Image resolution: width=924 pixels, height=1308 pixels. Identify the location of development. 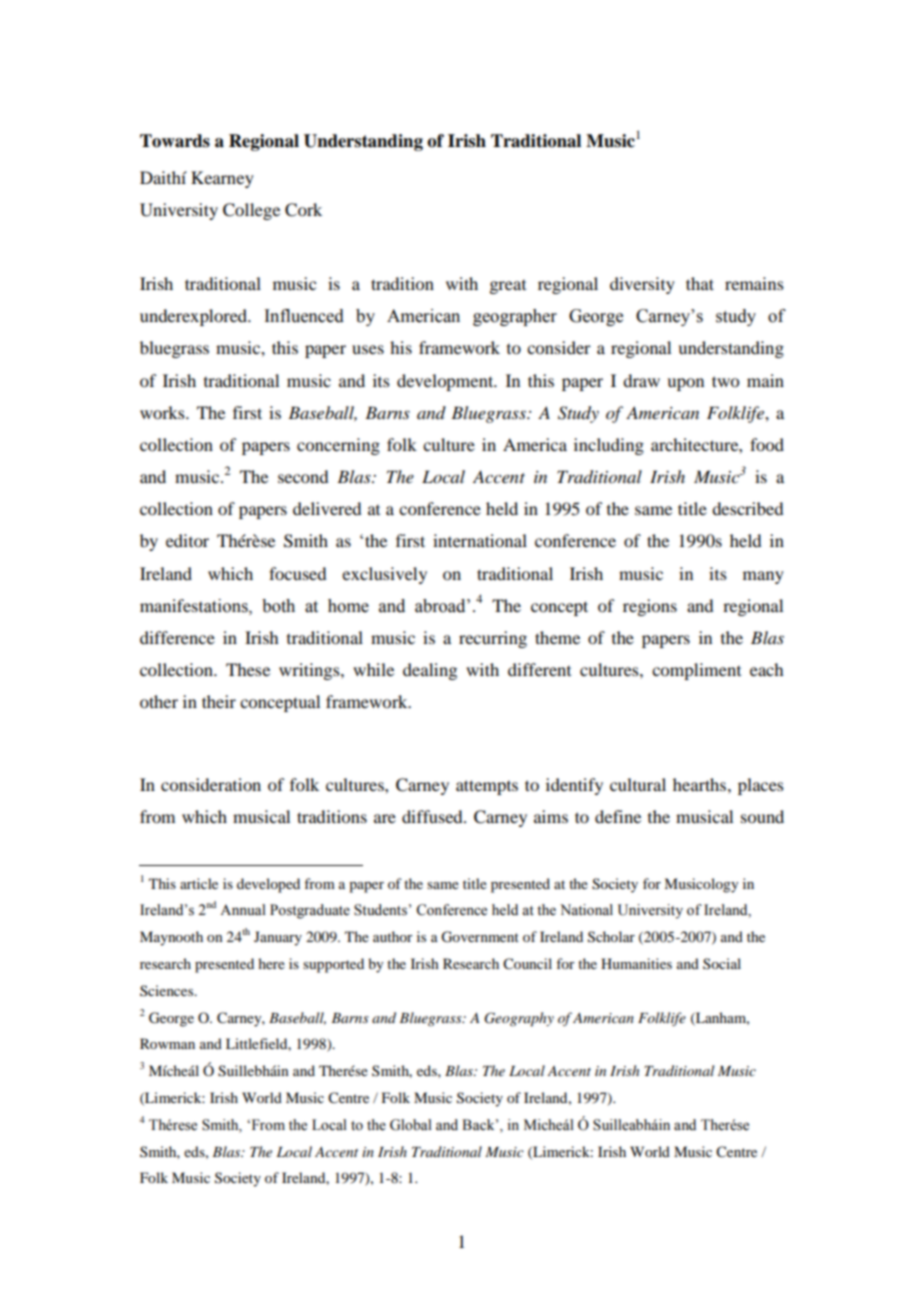
(446, 382).
